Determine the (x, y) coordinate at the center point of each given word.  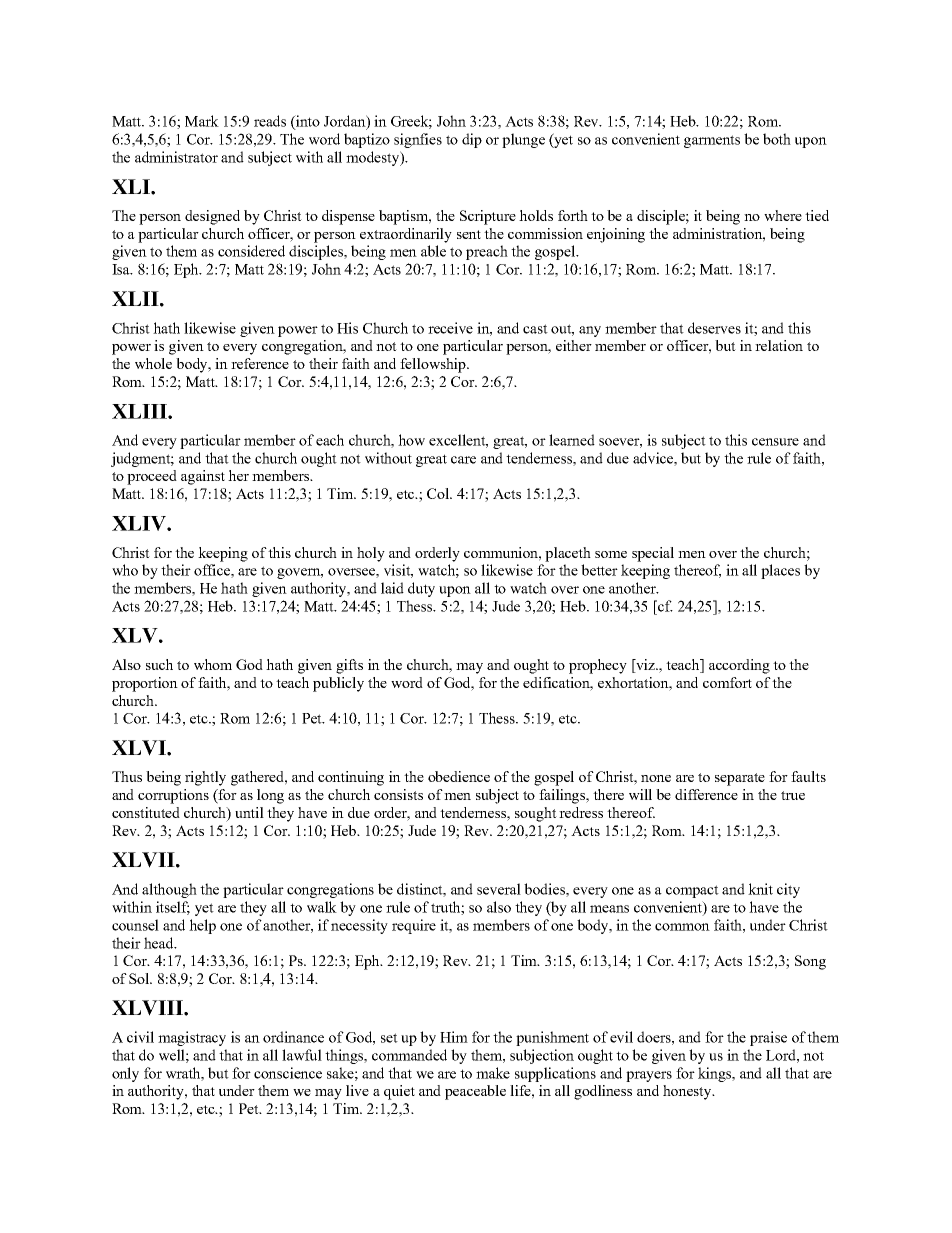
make (493, 1073)
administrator (176, 157)
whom (213, 664)
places (780, 571)
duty (421, 589)
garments (712, 141)
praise (768, 1038)
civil (140, 1037)
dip (472, 140)
